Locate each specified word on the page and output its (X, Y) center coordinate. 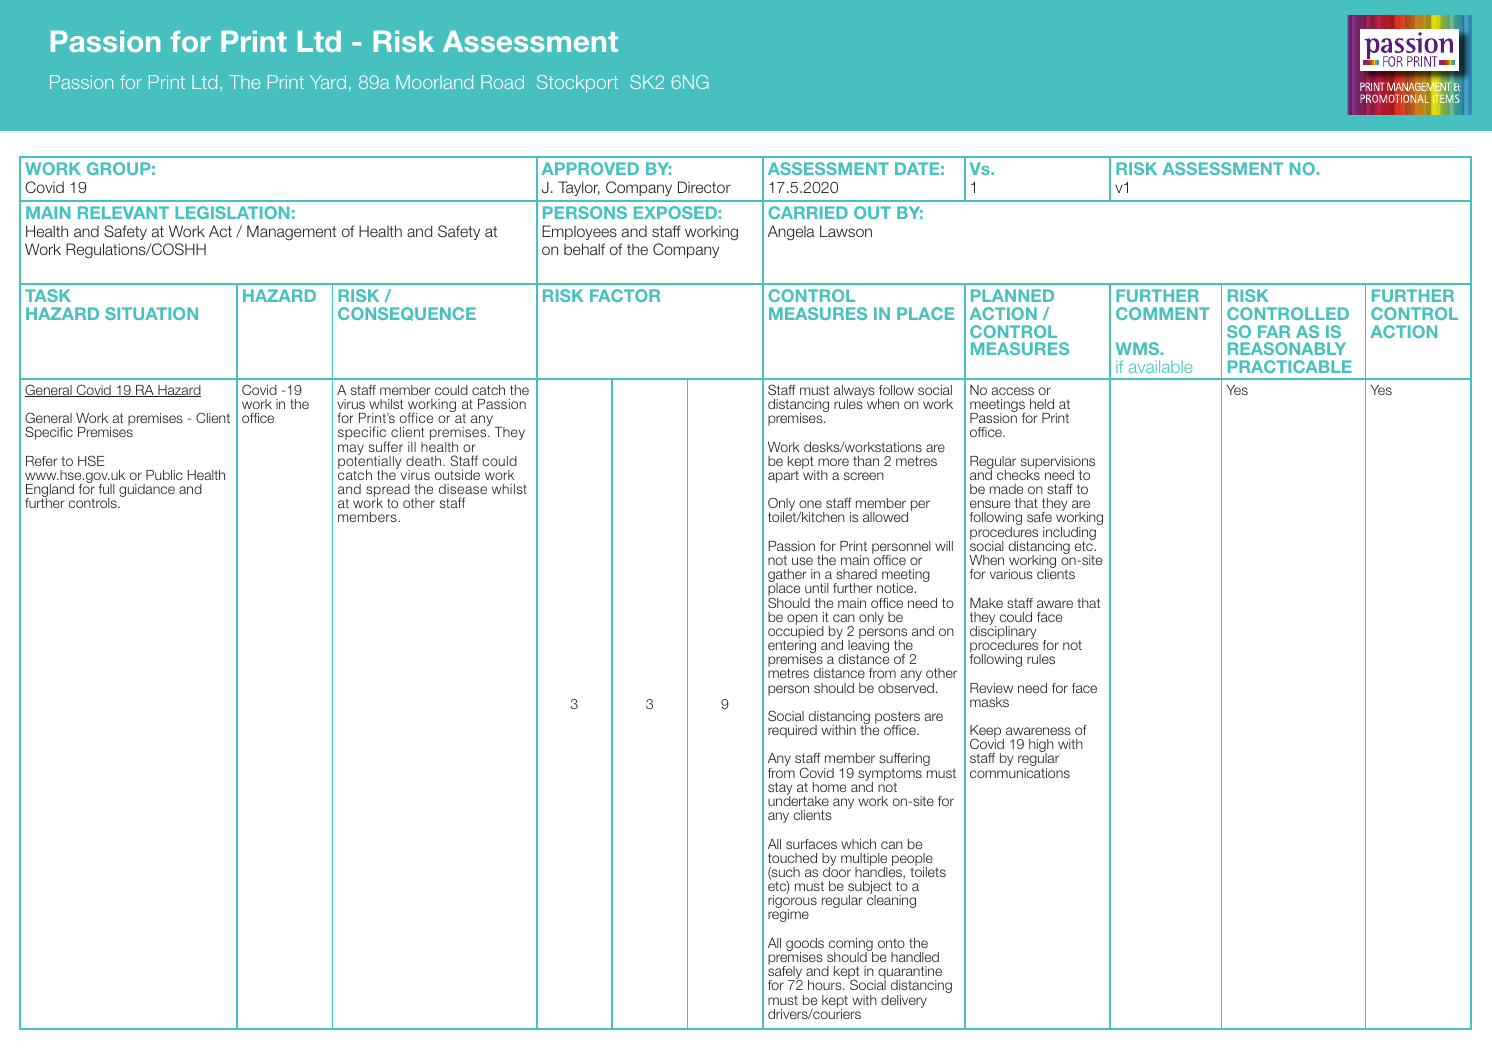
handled (915, 957)
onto (891, 943)
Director (704, 187)
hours (826, 985)
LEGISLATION (232, 212)
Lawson (846, 231)
